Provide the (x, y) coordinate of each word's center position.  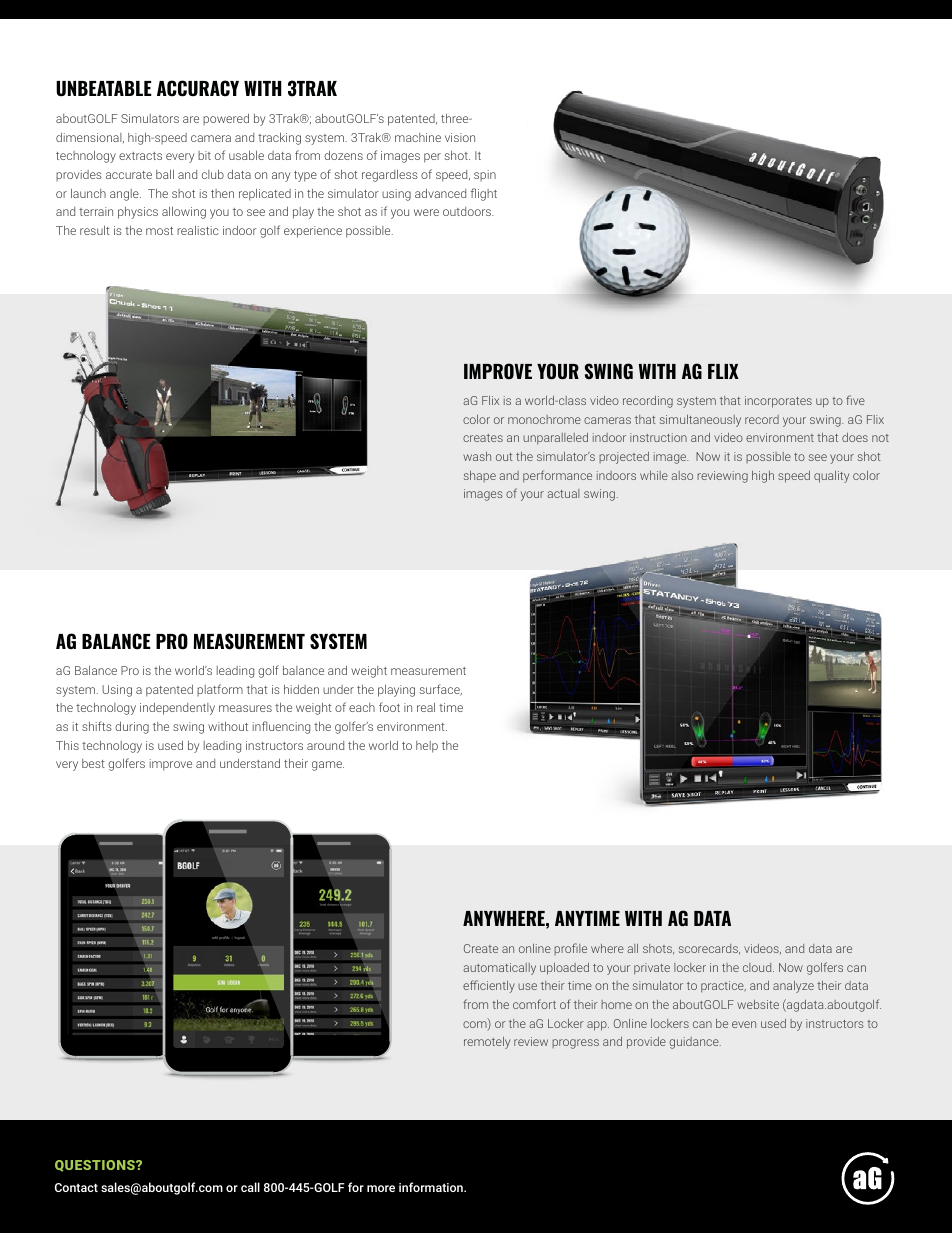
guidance (695, 1043)
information (432, 1187)
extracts (140, 156)
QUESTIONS (96, 1166)
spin (485, 175)
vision (460, 137)
